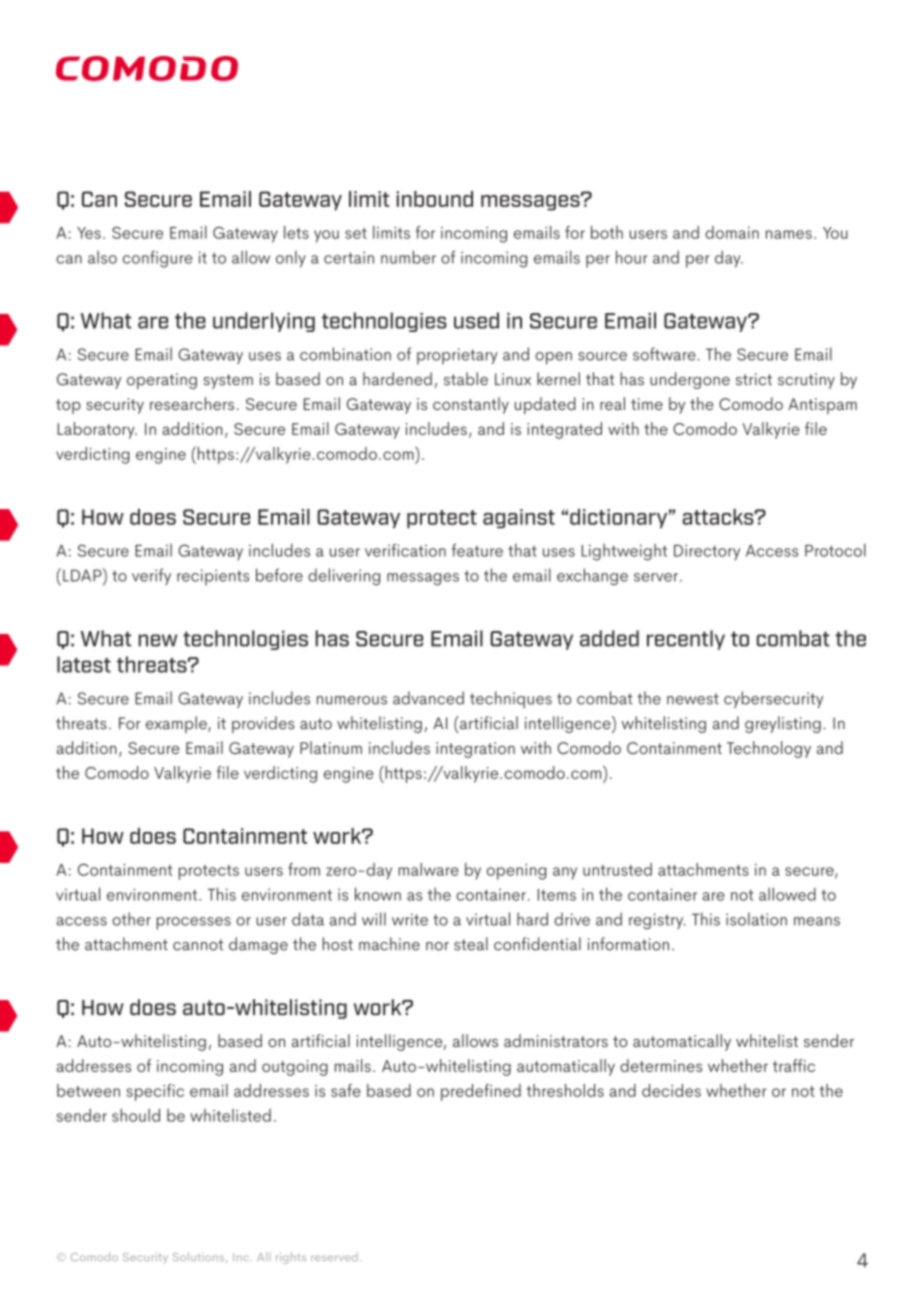  What do you see at coordinates (131, 919) in the page?
I see `other` at bounding box center [131, 919].
